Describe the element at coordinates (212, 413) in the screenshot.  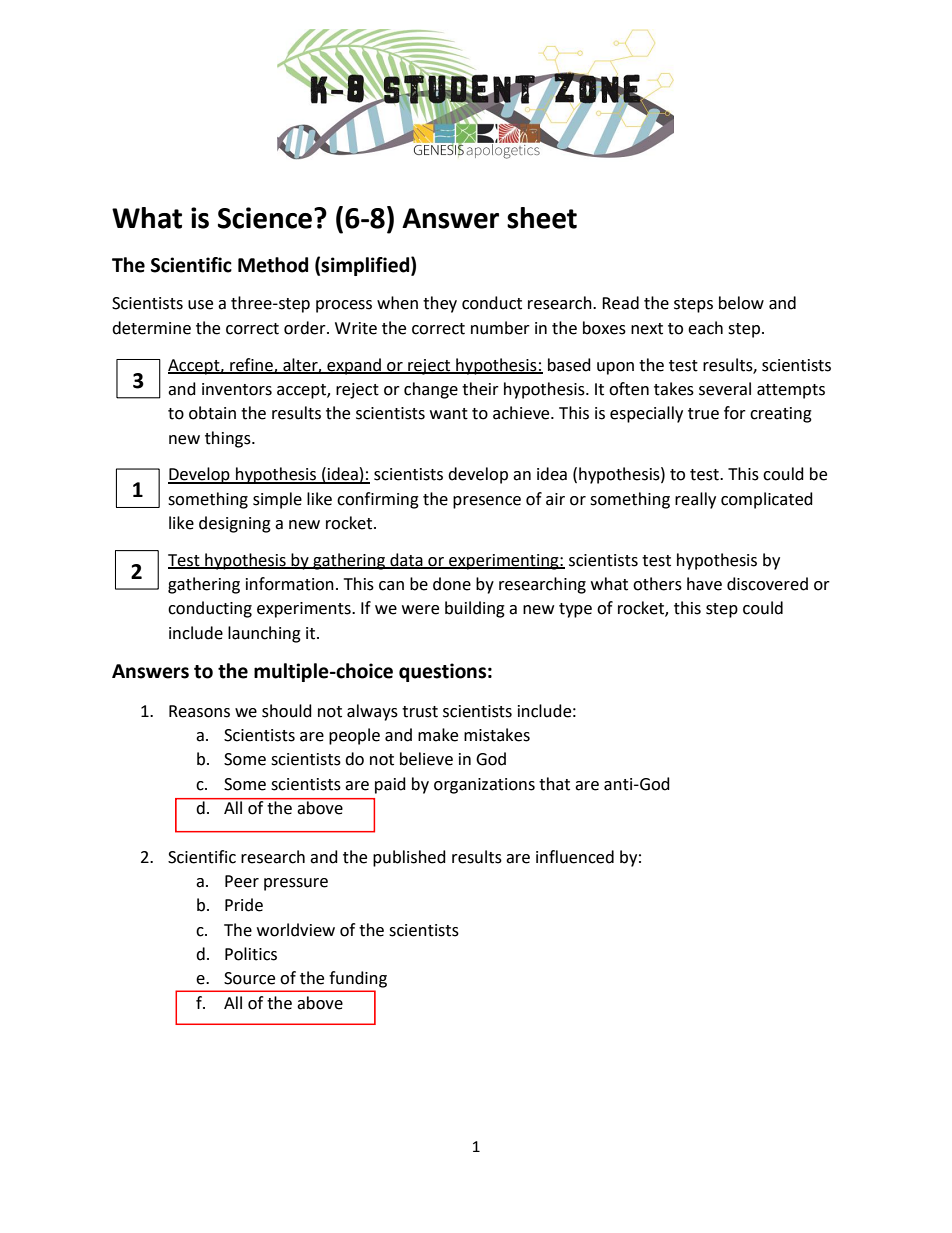
I see `obtain` at that location.
